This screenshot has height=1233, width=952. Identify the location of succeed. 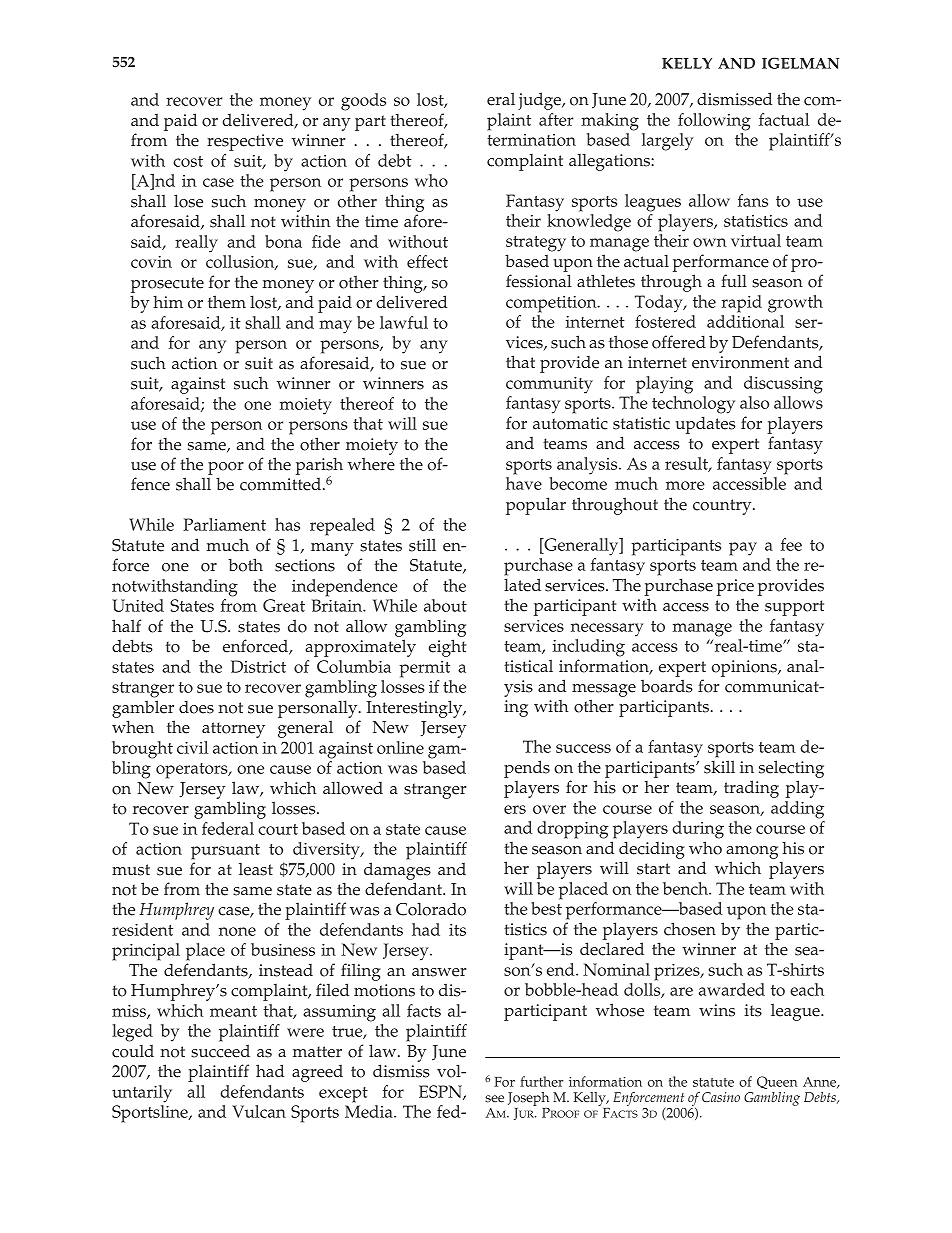
(220, 1051).
